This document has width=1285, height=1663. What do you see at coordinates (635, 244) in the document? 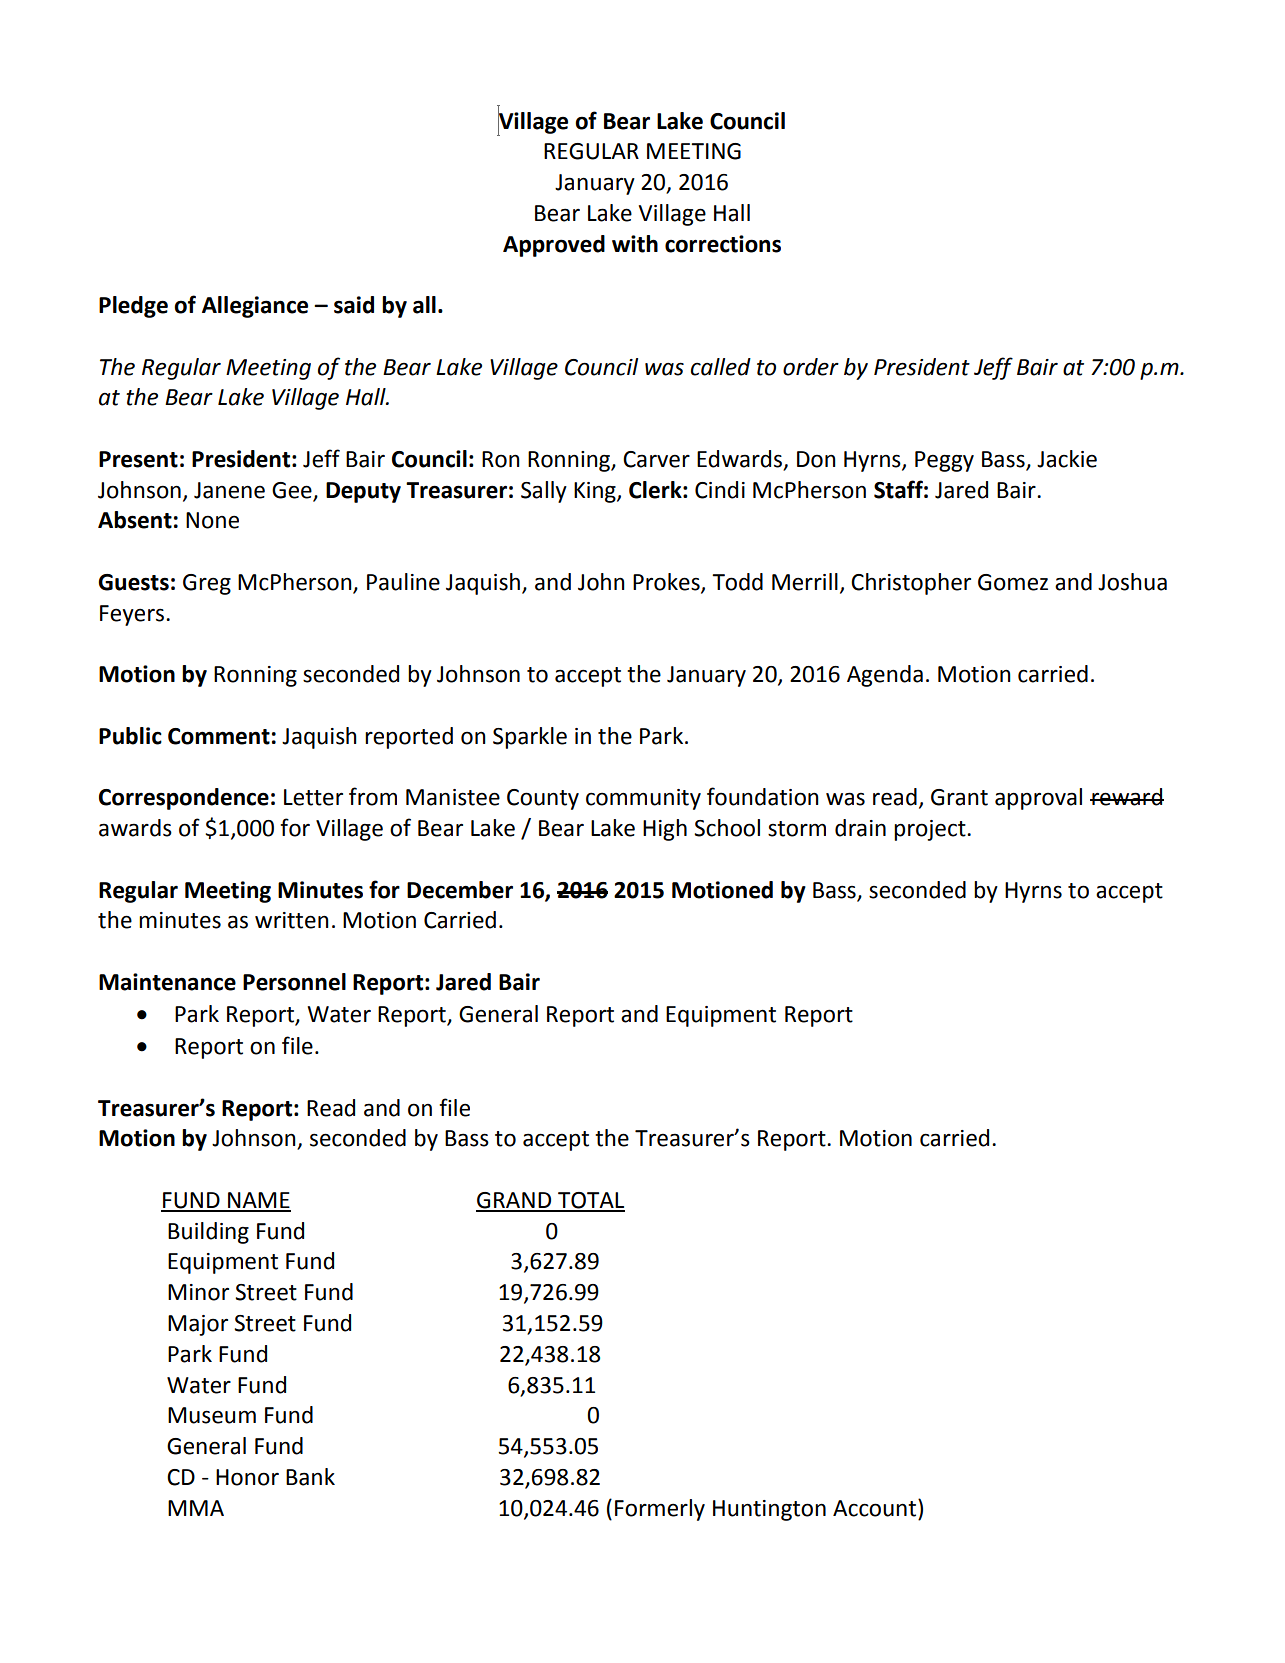
I see `with` at bounding box center [635, 244].
